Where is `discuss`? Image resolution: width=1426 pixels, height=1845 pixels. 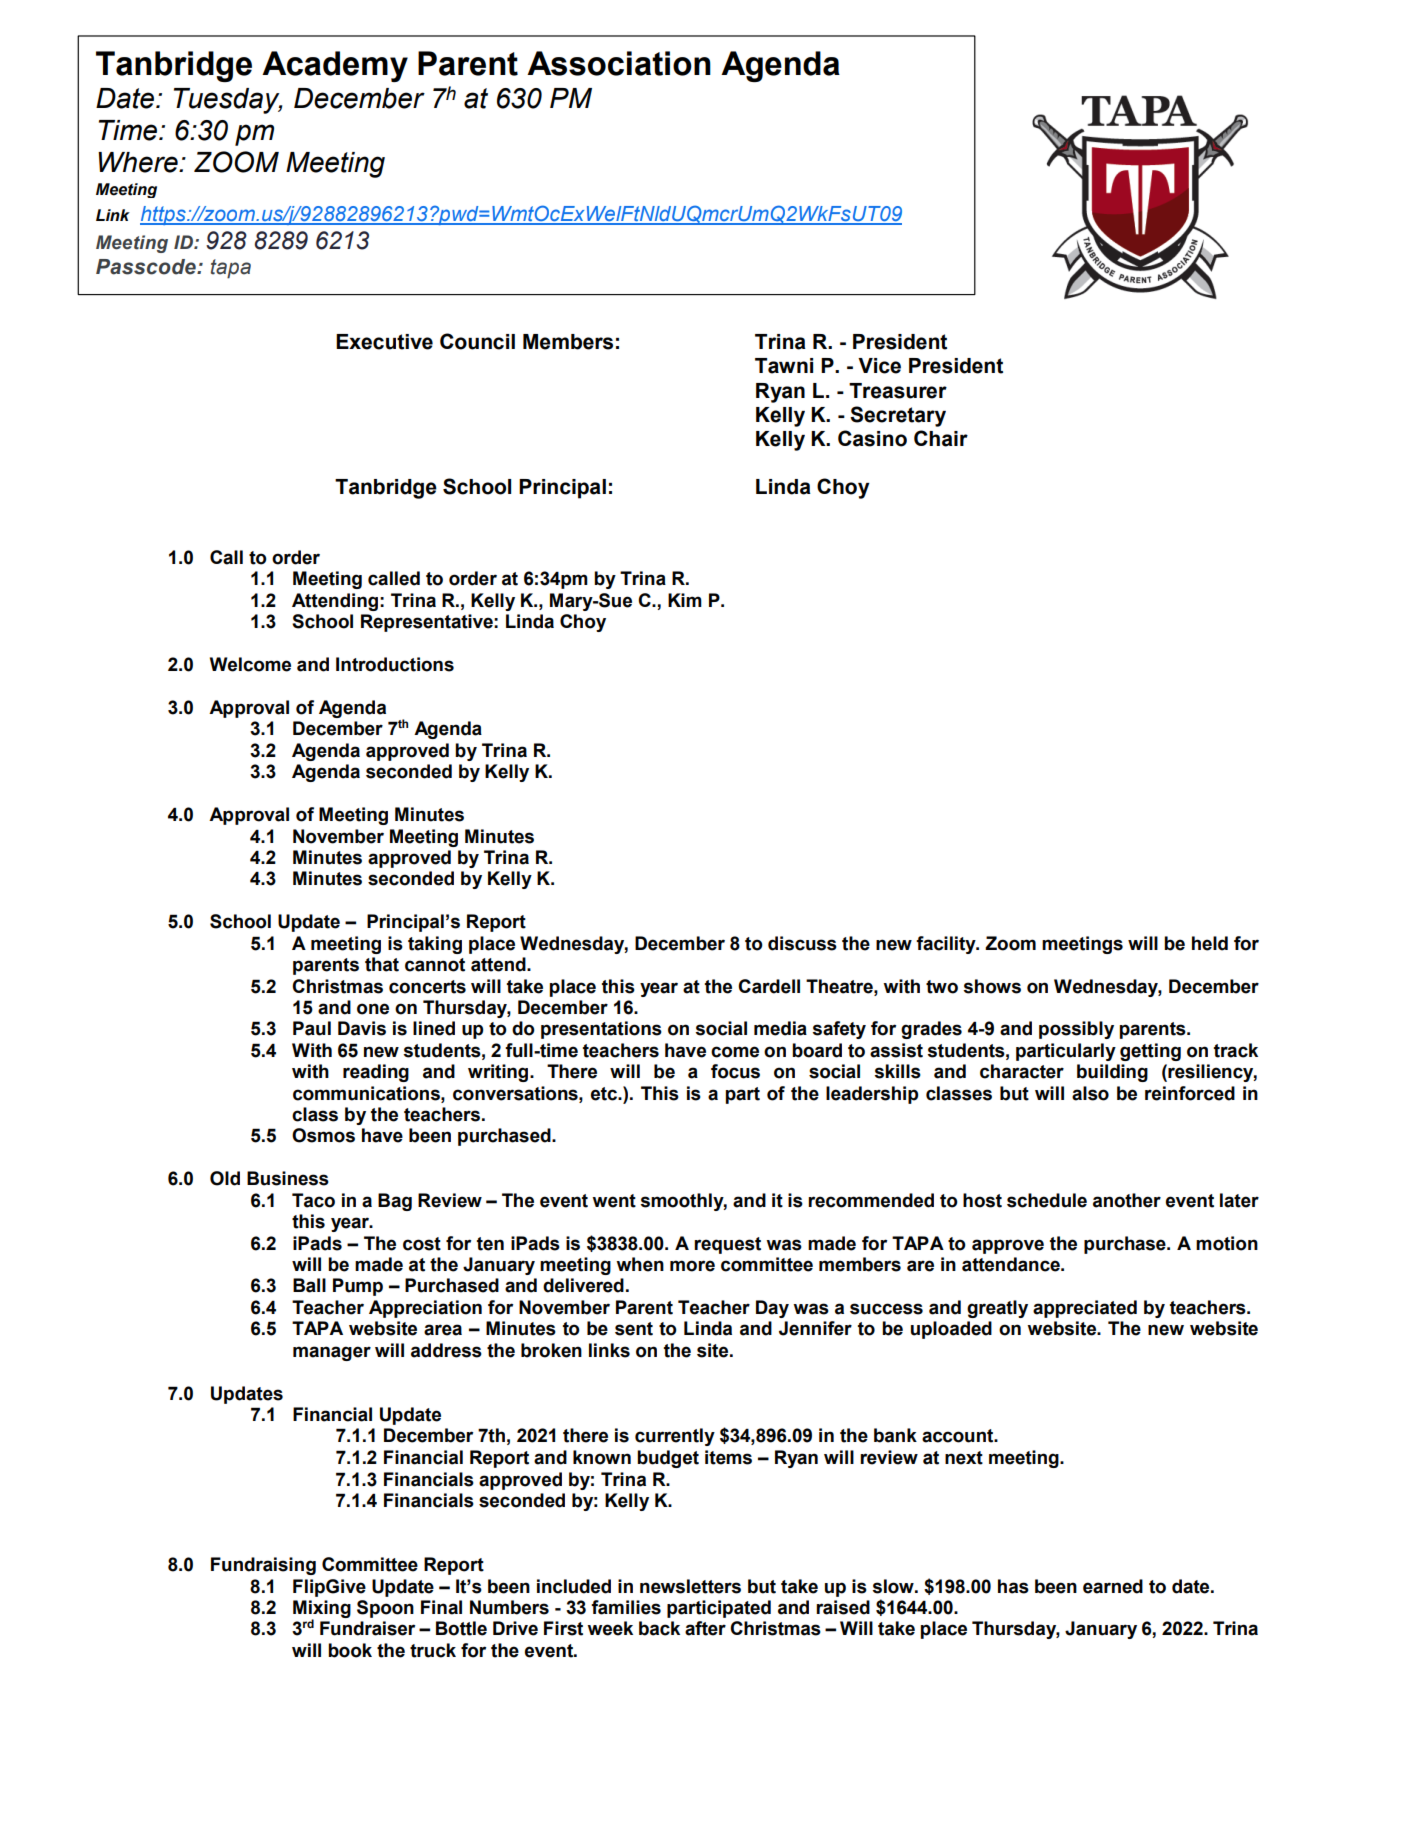 discuss is located at coordinates (802, 943).
